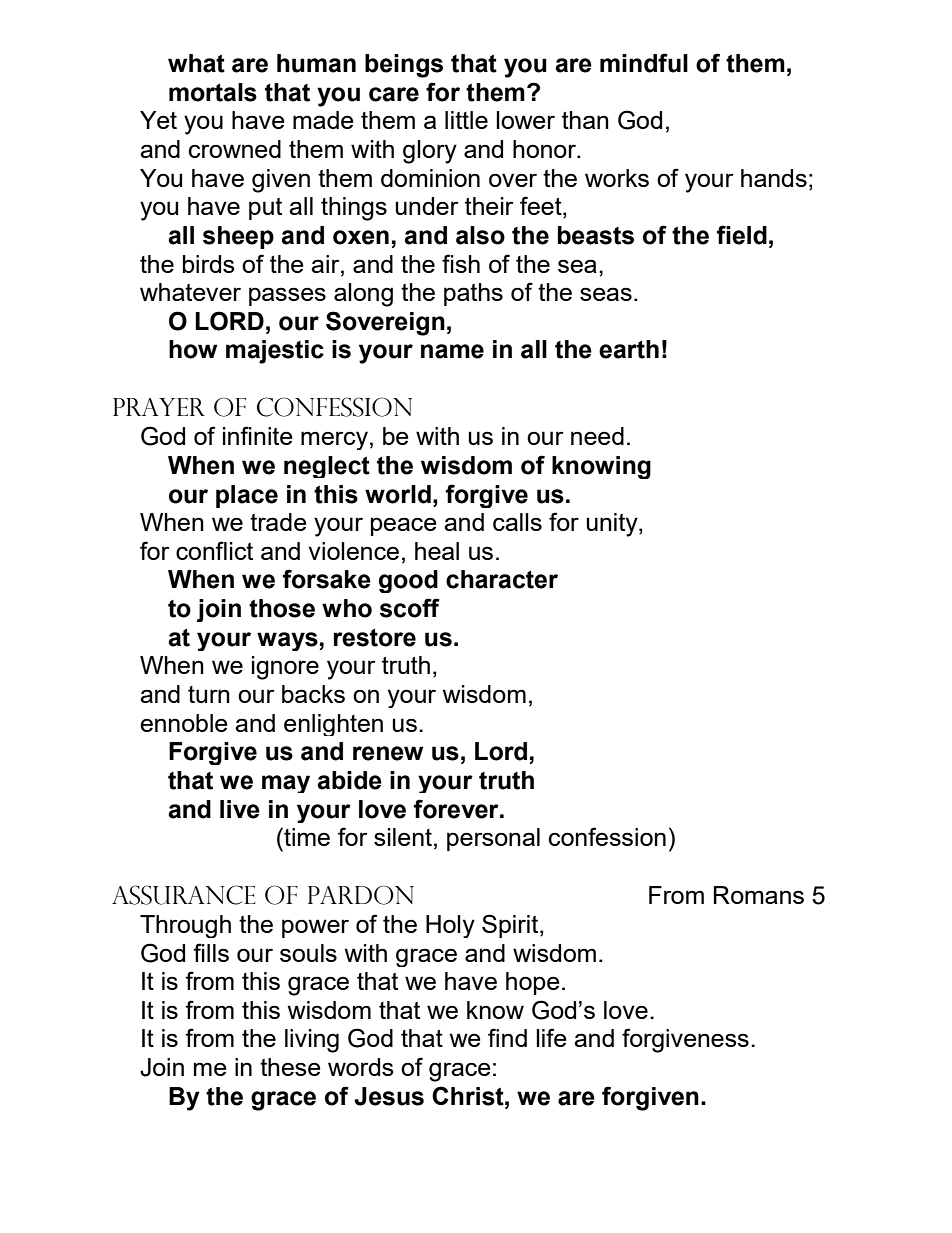  Describe the element at coordinates (213, 92) in the image. I see `mortals` at that location.
